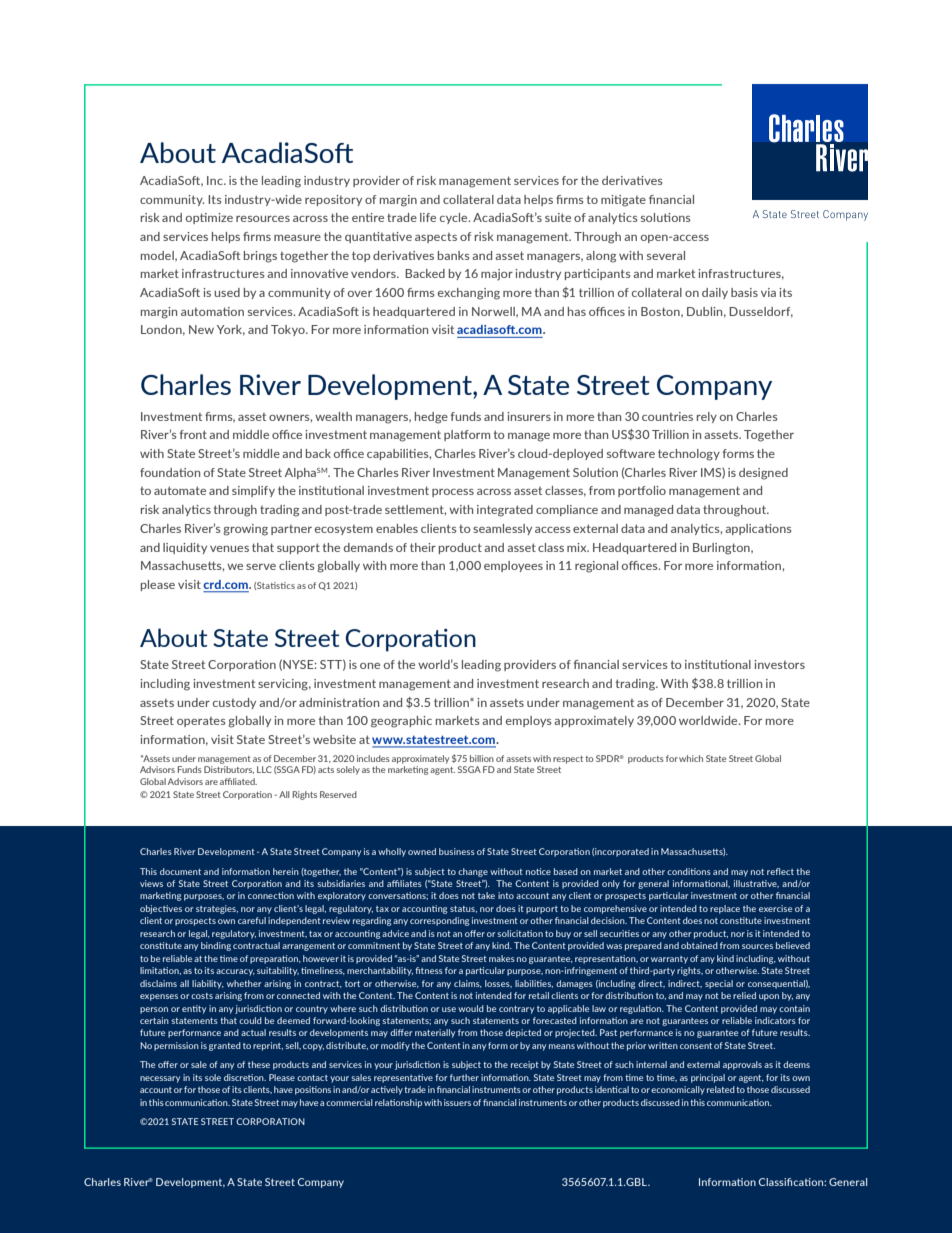 The width and height of the screenshot is (952, 1233). What do you see at coordinates (666, 255) in the screenshot?
I see `several` at bounding box center [666, 255].
